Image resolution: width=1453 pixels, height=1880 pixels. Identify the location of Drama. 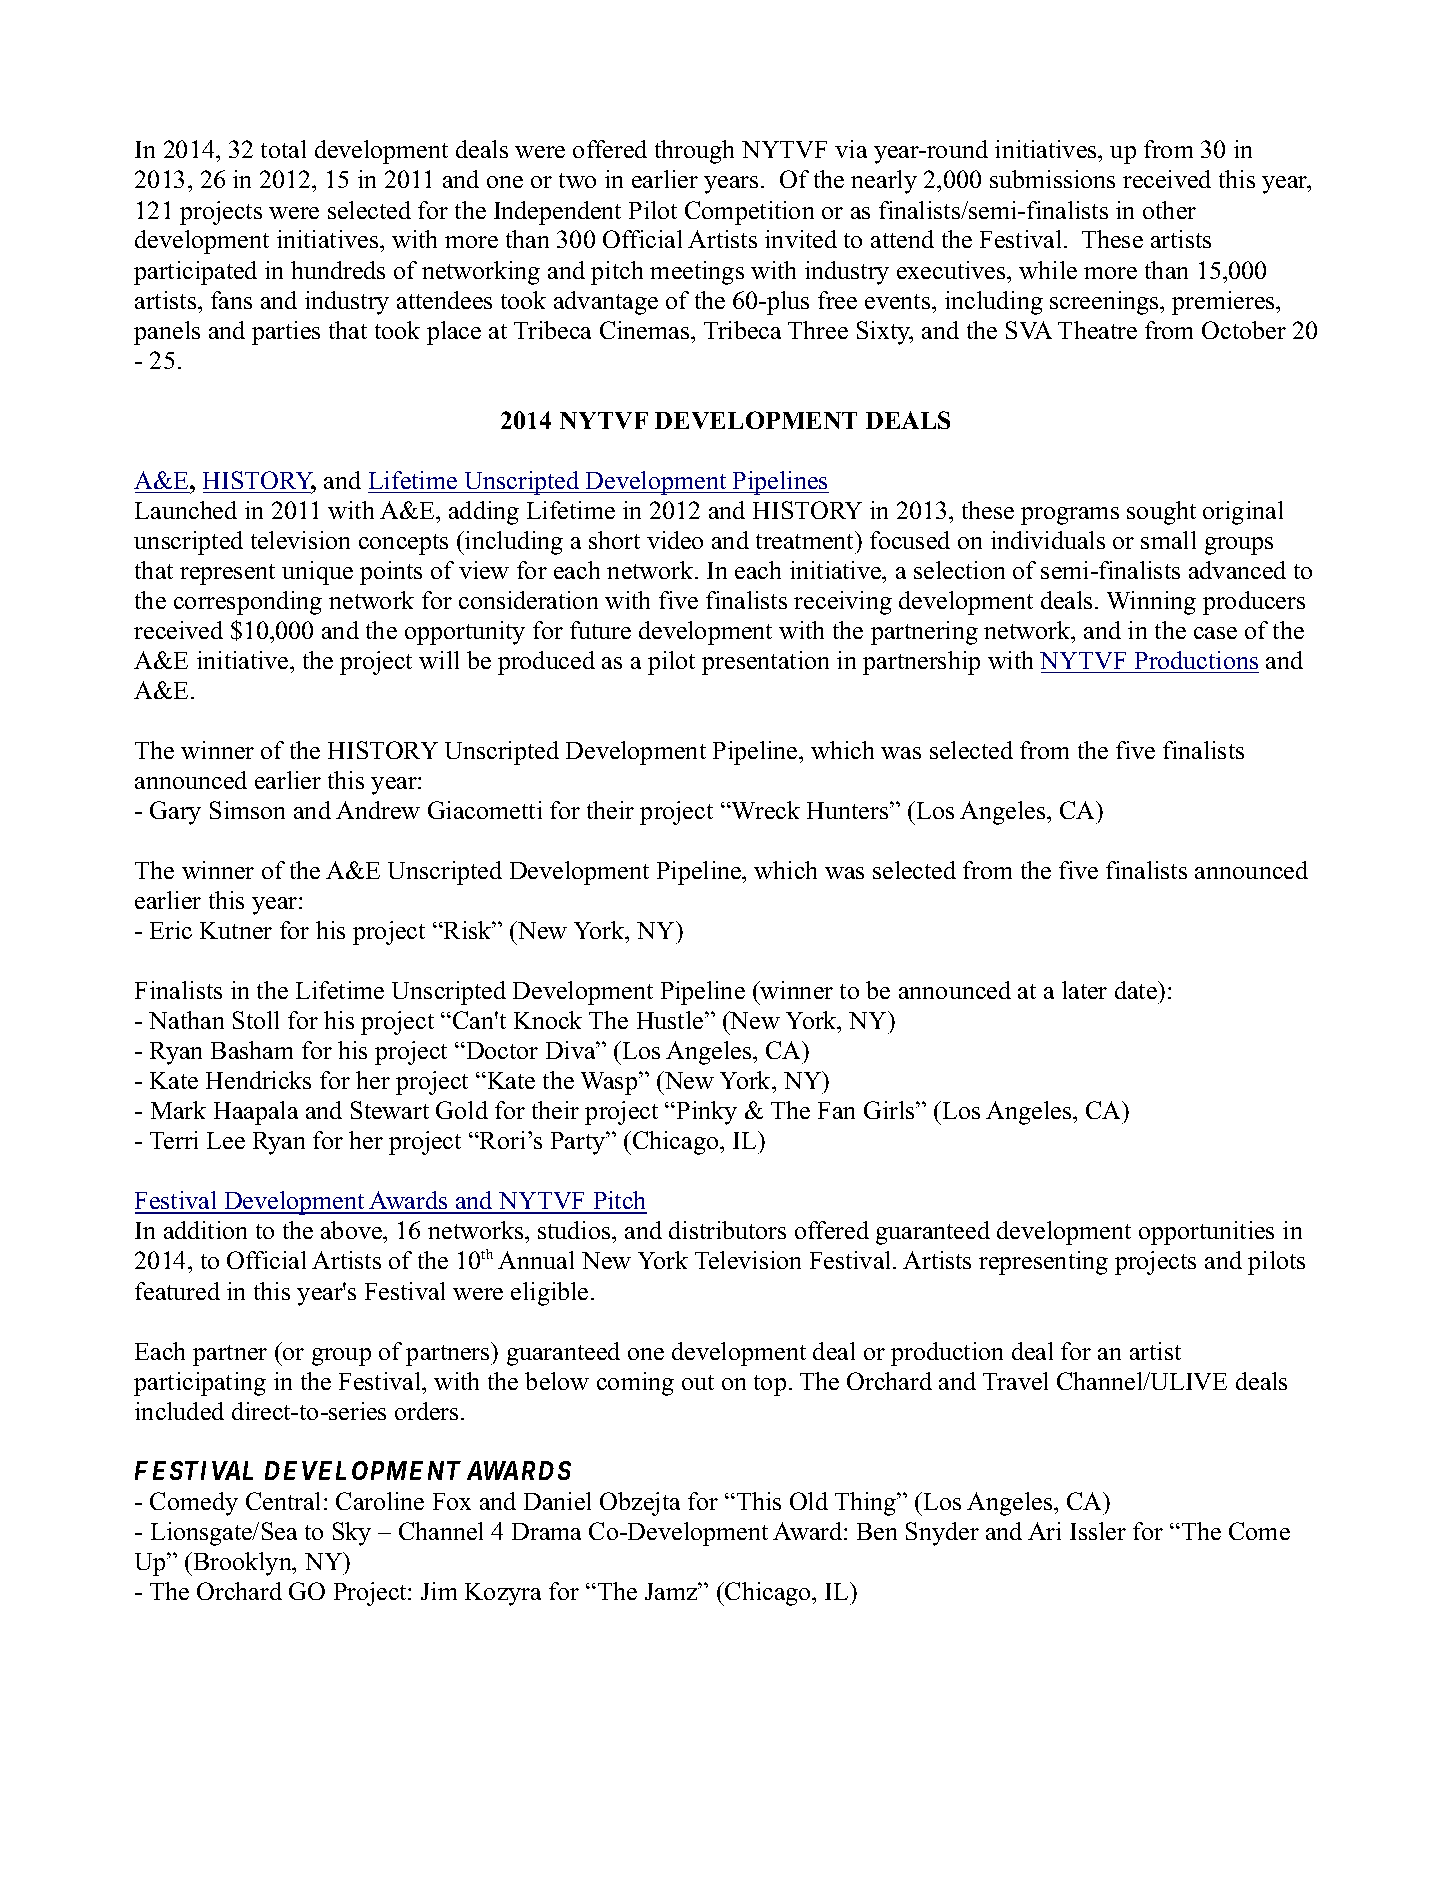
(546, 1531).
